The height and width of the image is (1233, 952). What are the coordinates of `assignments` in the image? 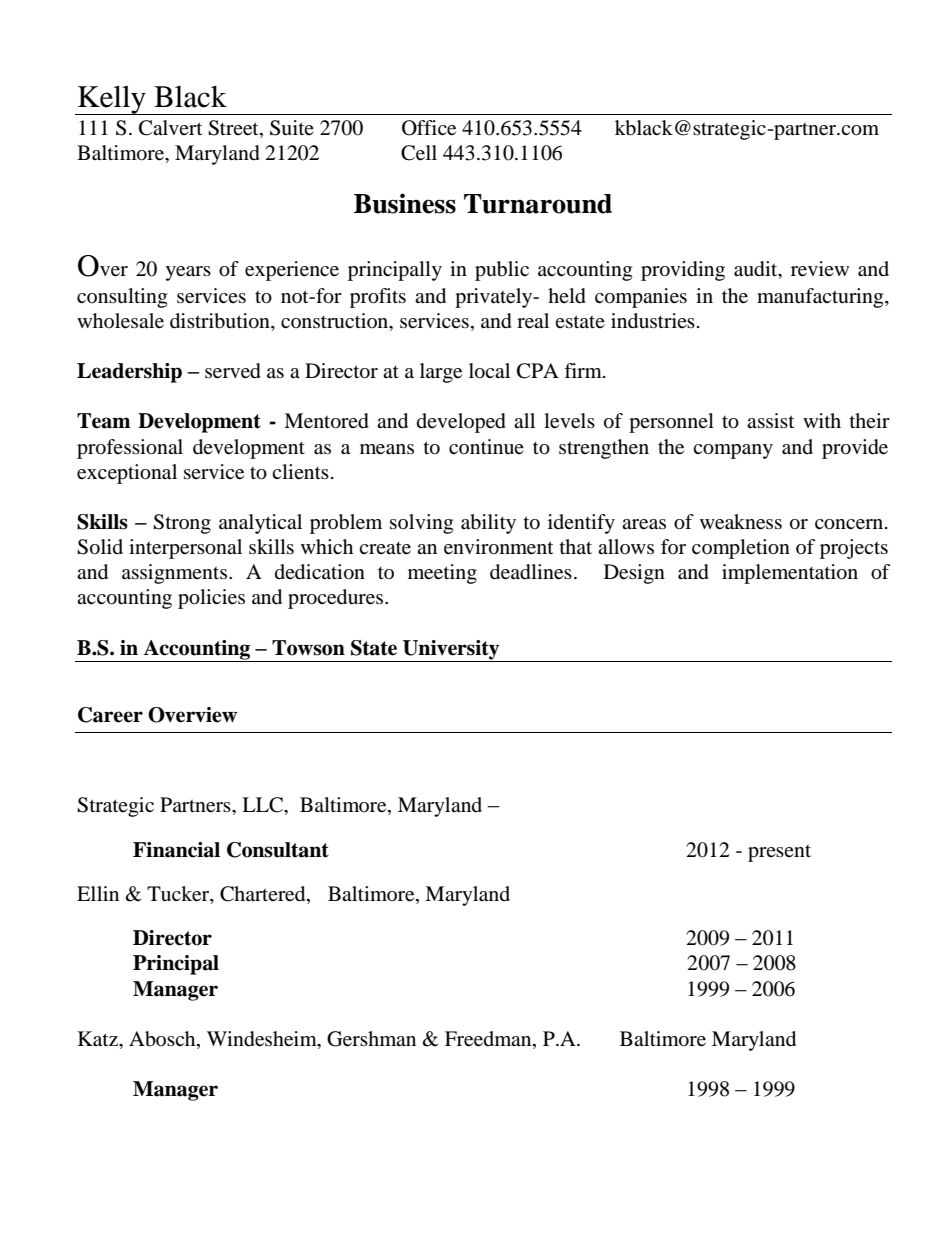 It's located at (174, 574).
